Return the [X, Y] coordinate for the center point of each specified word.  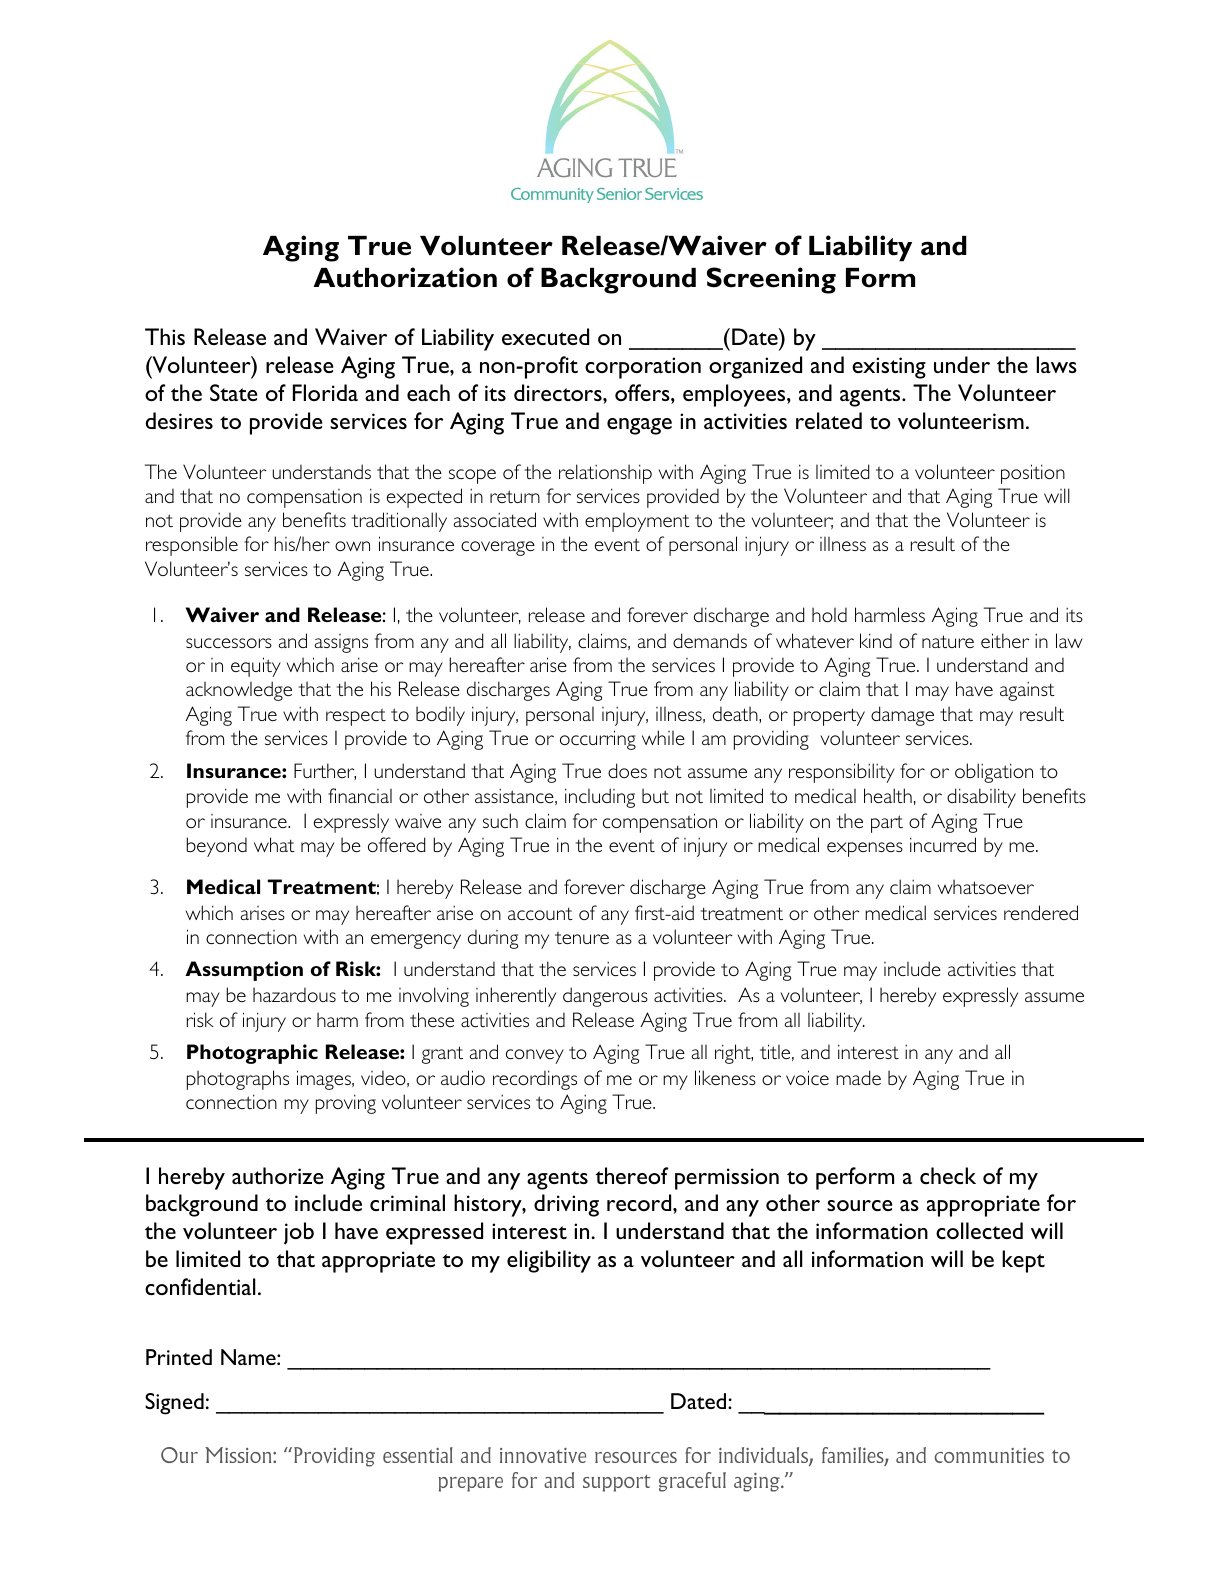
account [540, 913]
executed [545, 336]
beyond [216, 847]
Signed [174, 1404]
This [165, 336]
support [616, 1483]
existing [889, 368]
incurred [943, 844]
